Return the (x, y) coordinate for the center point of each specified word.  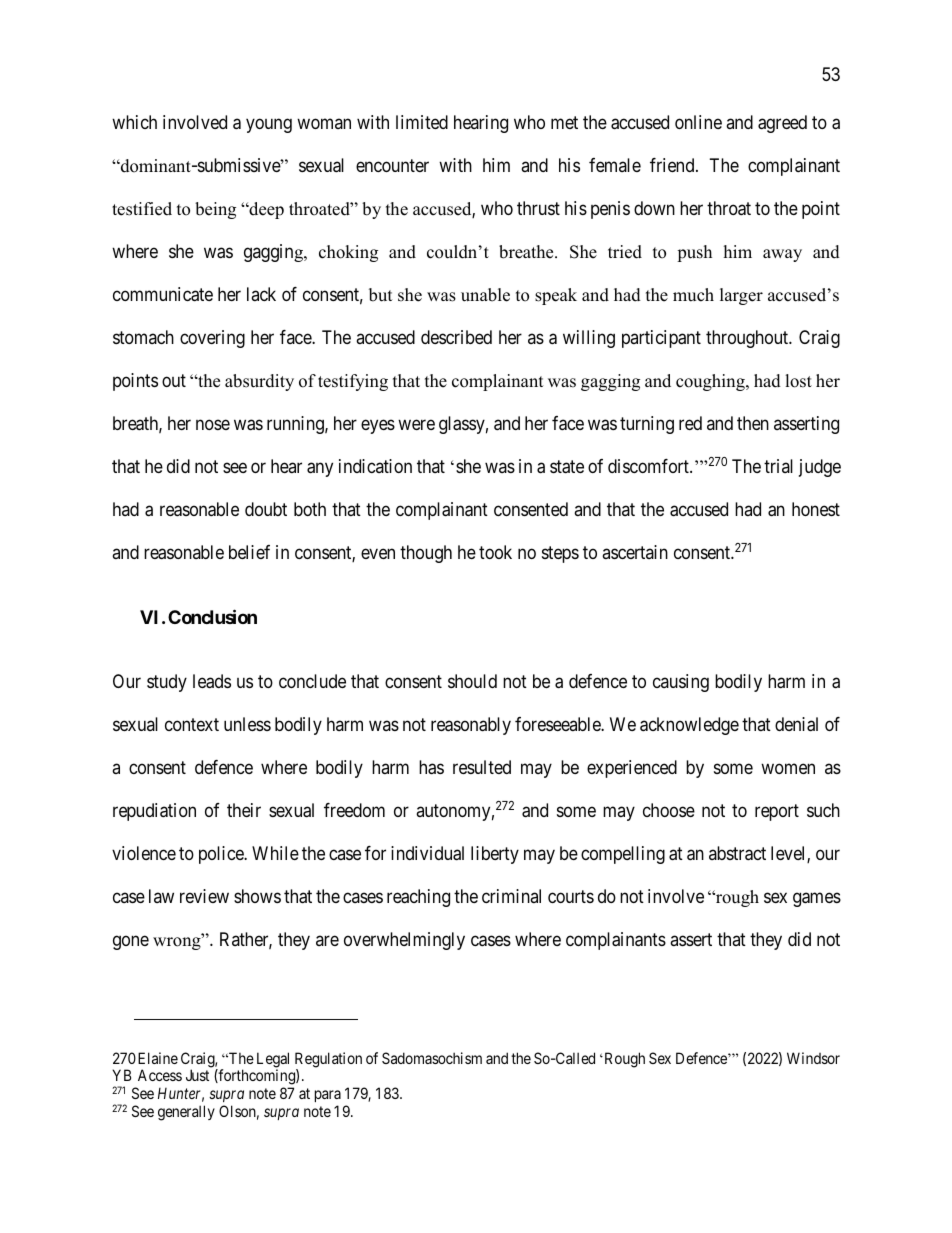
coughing (711, 382)
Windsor (813, 1058)
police (222, 855)
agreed (782, 124)
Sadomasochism (432, 1058)
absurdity (259, 382)
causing (681, 683)
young (269, 125)
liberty (495, 855)
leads (212, 681)
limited (422, 122)
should (472, 681)
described (456, 337)
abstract (737, 853)
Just (197, 1075)
